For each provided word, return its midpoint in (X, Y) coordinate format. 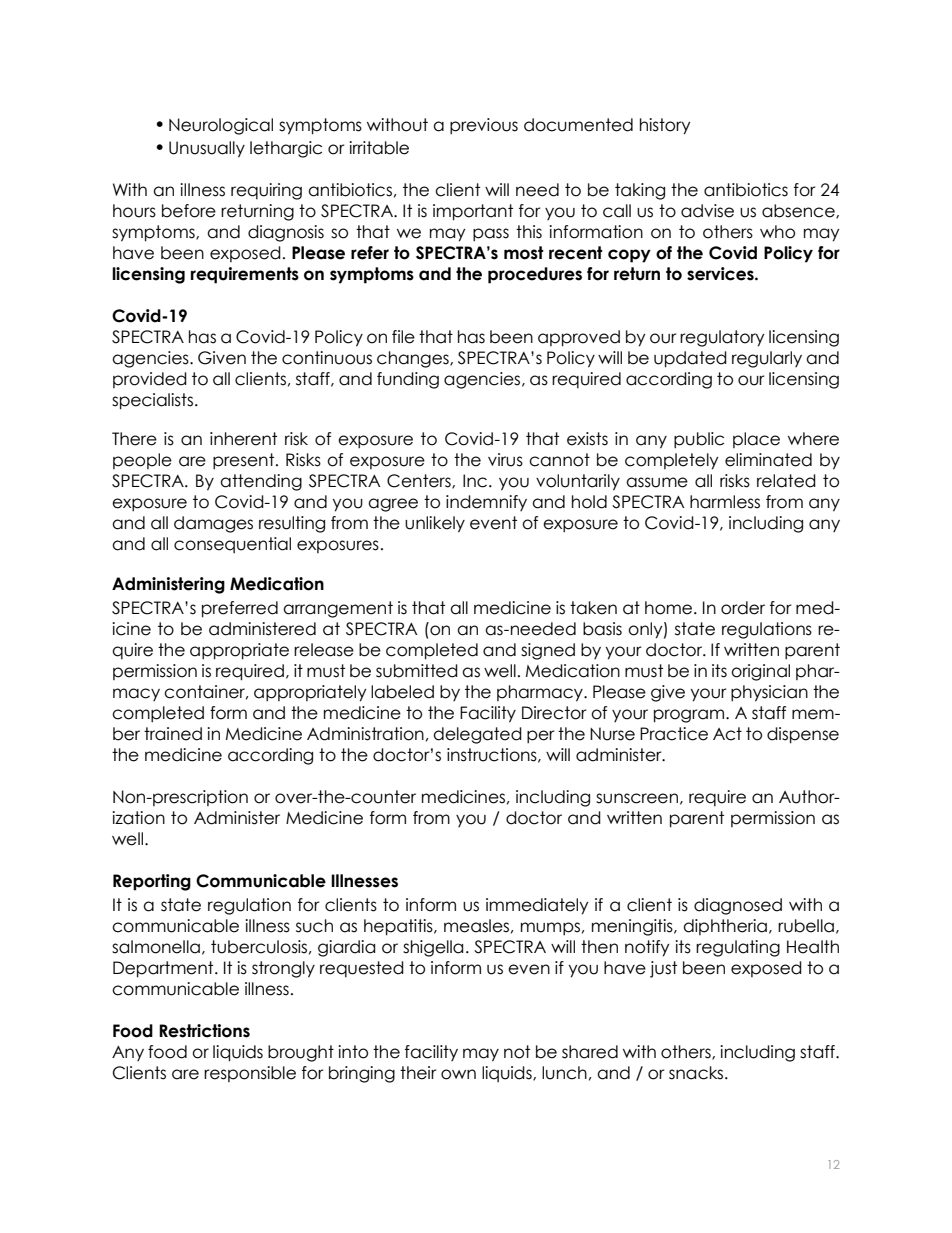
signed (548, 651)
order (743, 608)
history (665, 126)
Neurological (221, 126)
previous (484, 126)
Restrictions (204, 1031)
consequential (232, 545)
